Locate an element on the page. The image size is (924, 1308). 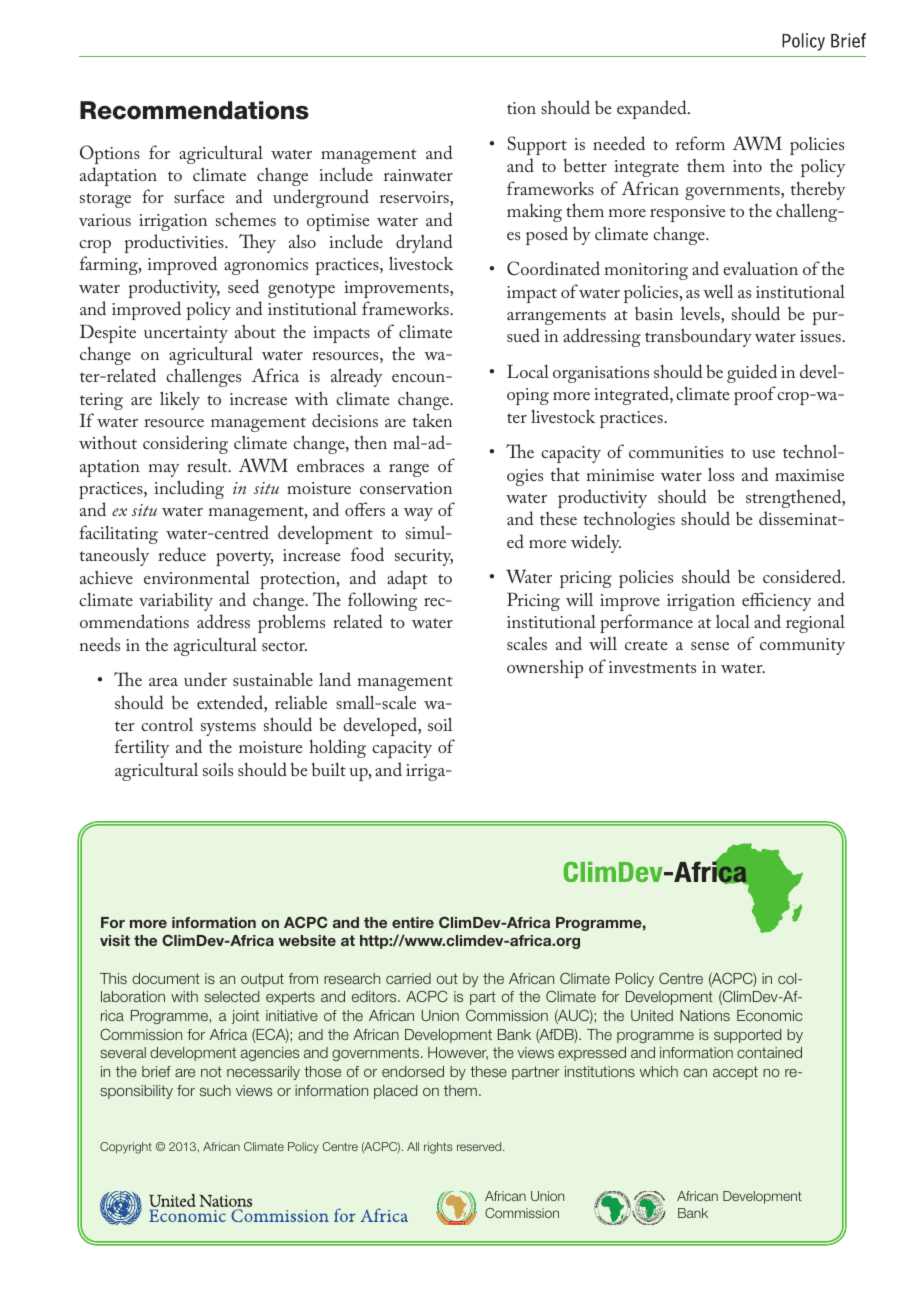
making is located at coordinates (534, 213).
